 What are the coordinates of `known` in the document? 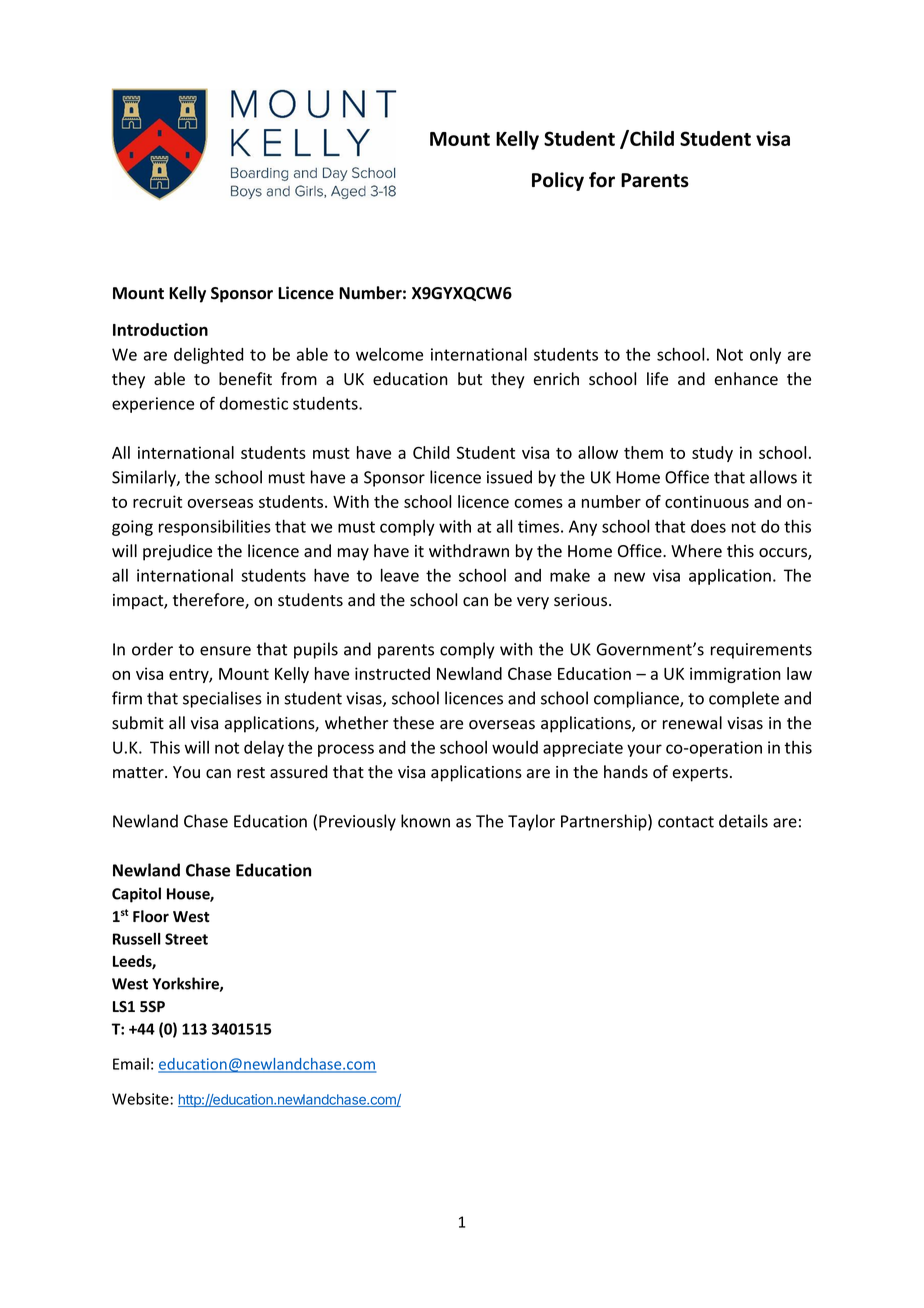 It's located at (425, 821).
